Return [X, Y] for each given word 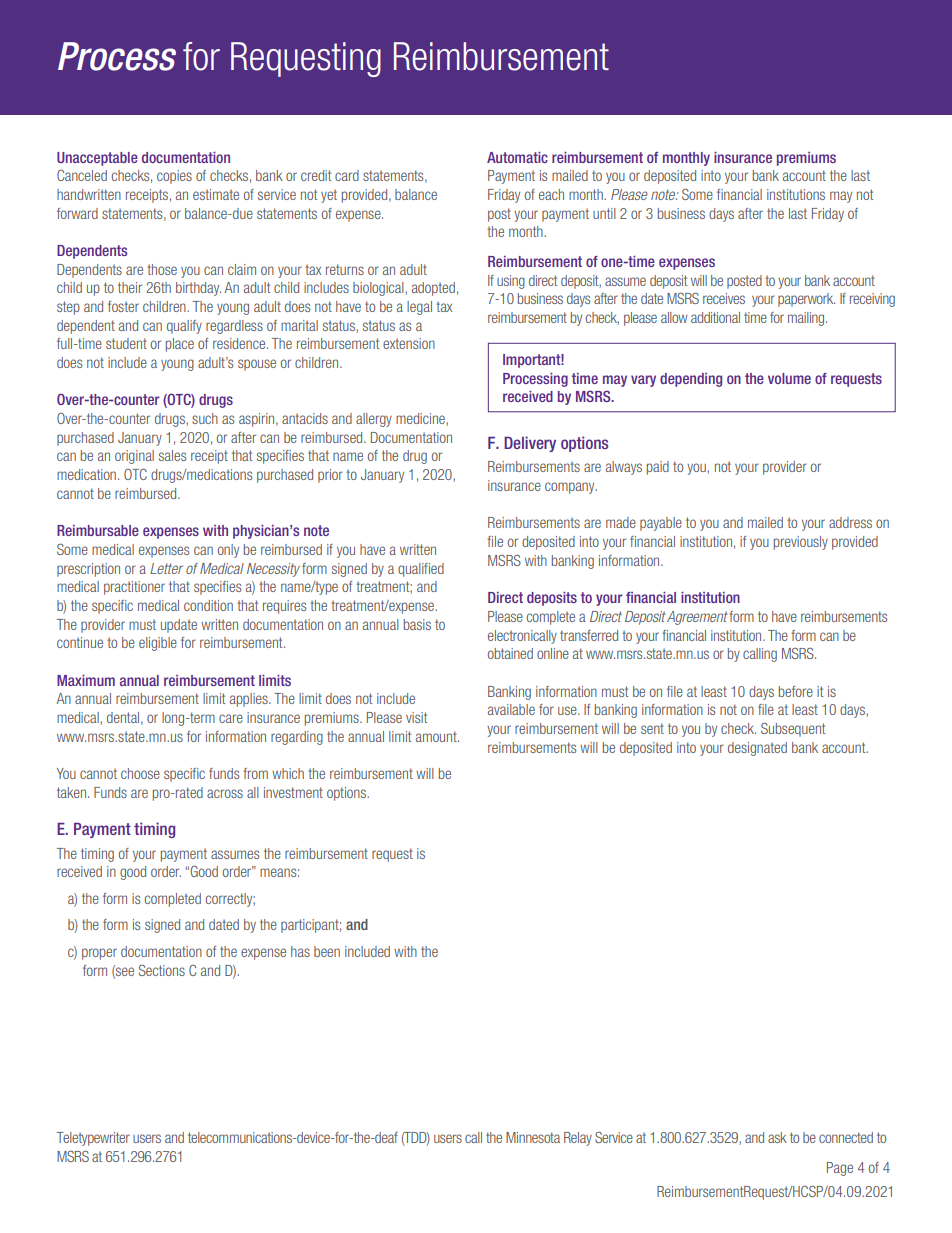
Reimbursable [98, 530]
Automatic [517, 157]
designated [757, 749]
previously [801, 543]
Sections [162, 970]
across [225, 793]
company [571, 488]
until [604, 213]
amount [437, 736]
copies [174, 177]
